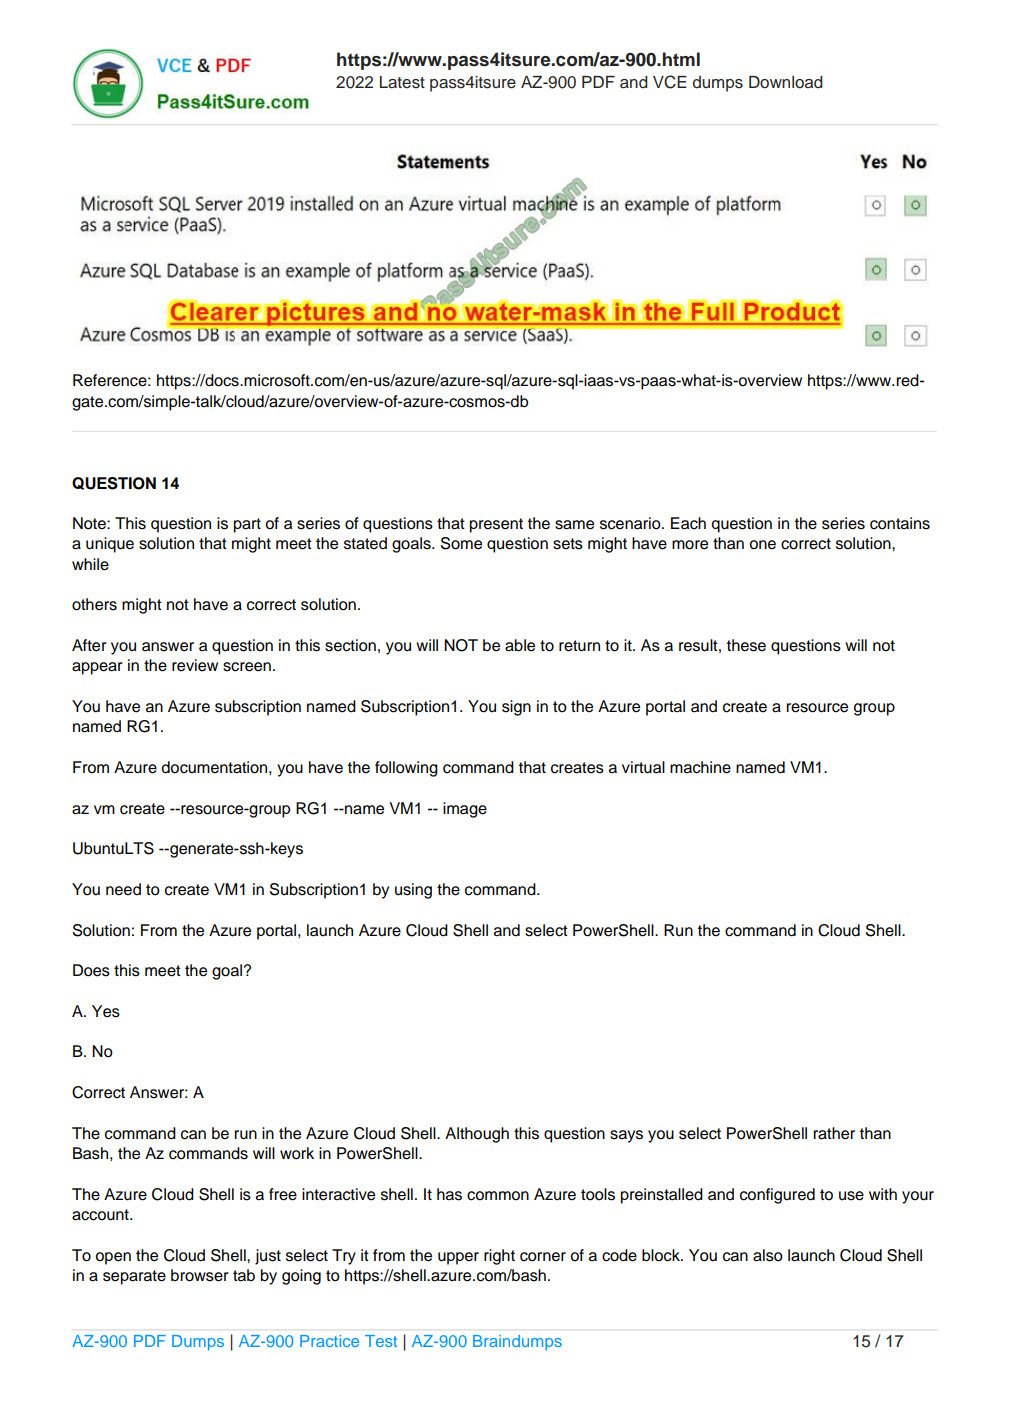 The width and height of the screenshot is (1009, 1426). I want to click on these, so click(746, 645).
